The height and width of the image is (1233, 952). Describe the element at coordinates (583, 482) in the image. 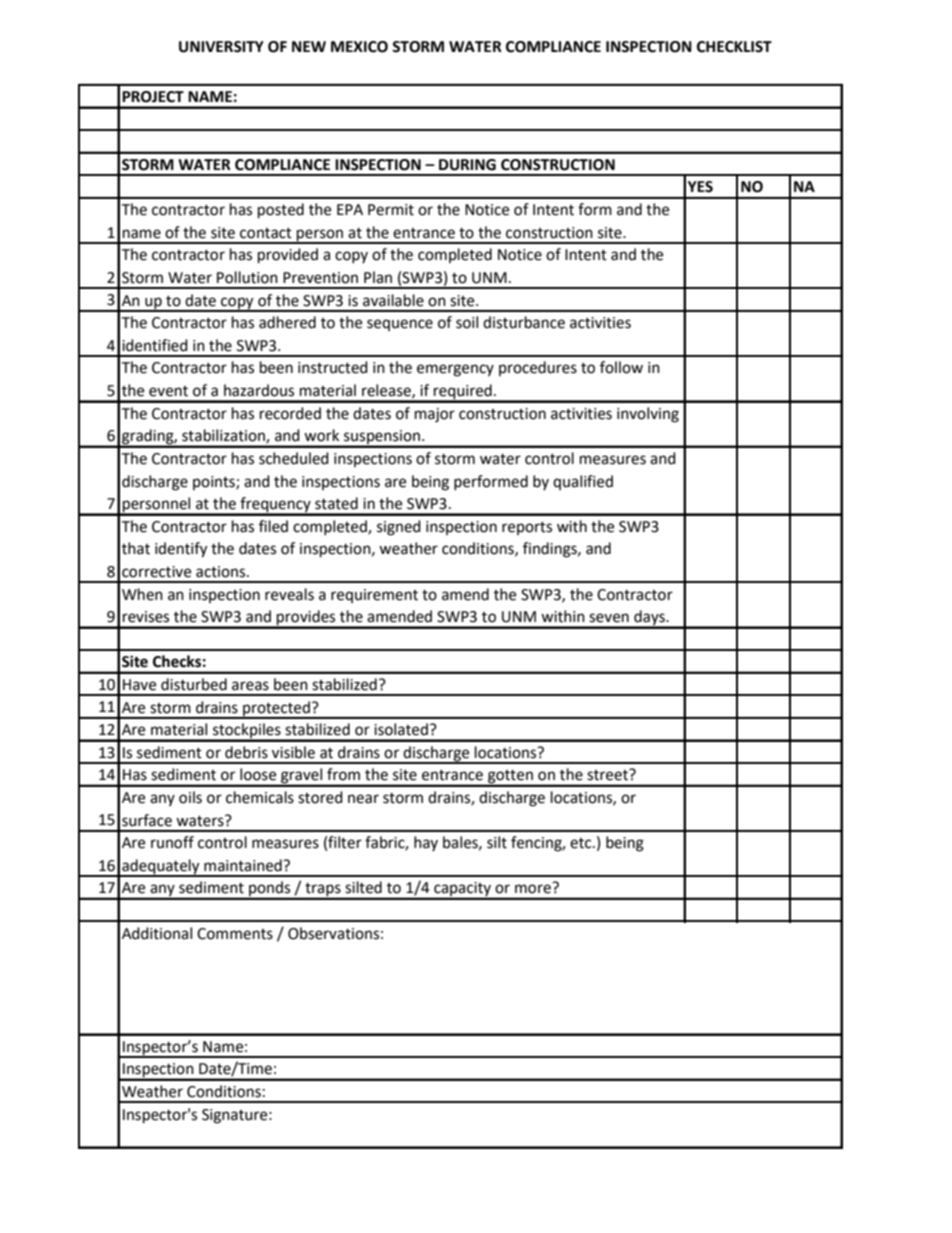

I see `qualified` at that location.
